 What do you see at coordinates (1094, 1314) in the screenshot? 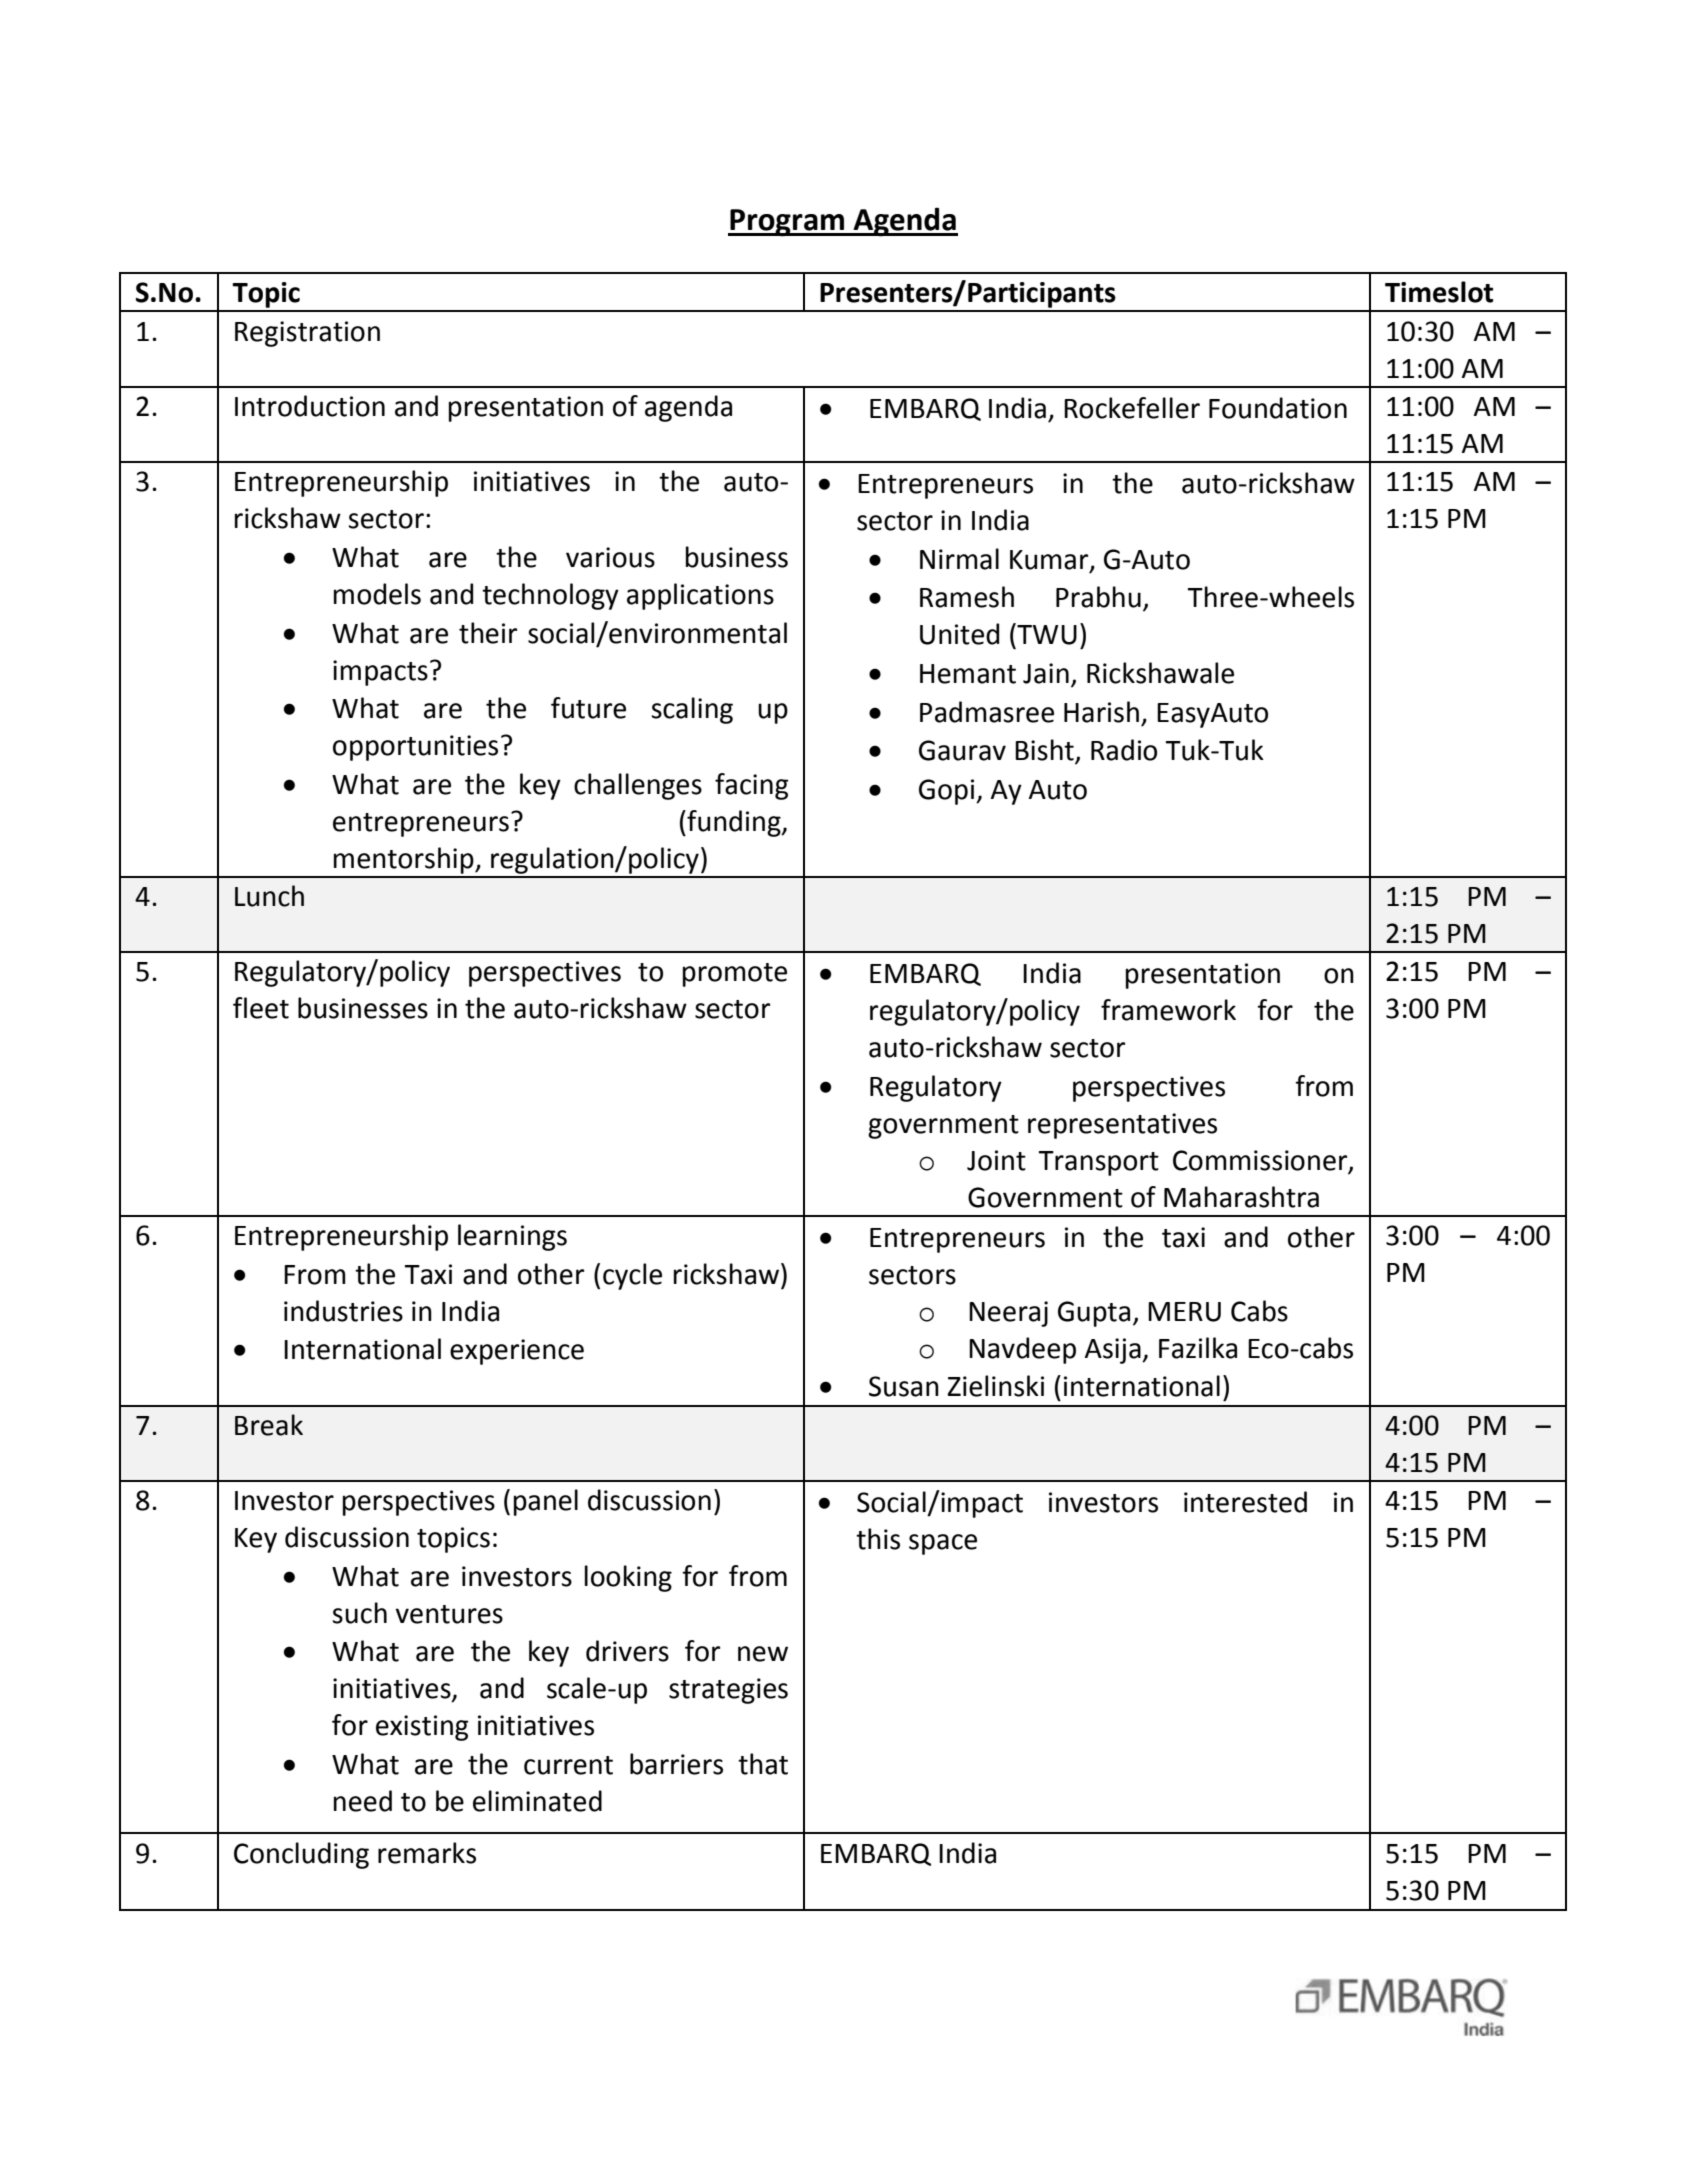
I see `Gupta` at bounding box center [1094, 1314].
